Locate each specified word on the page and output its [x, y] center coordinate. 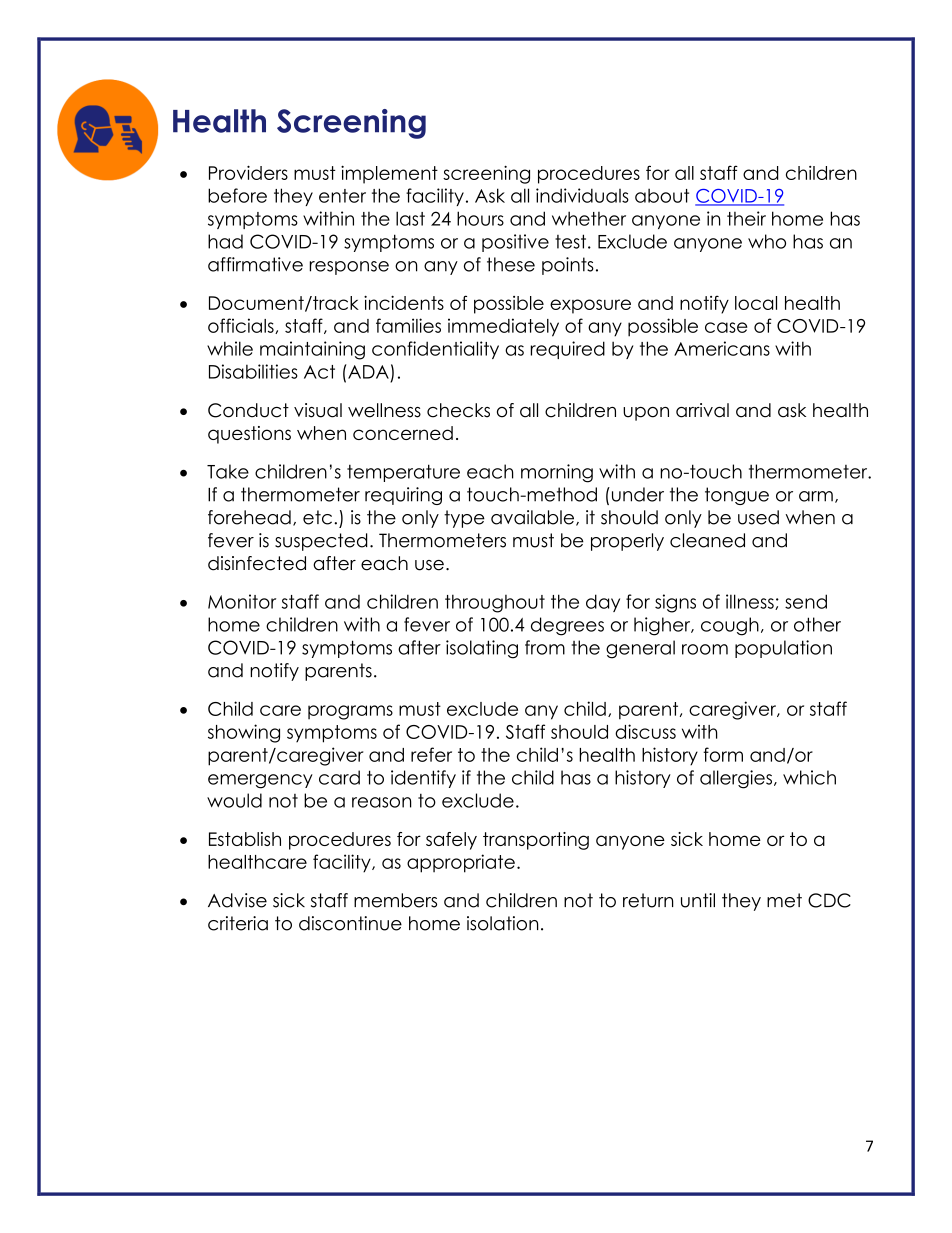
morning [557, 473]
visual [318, 410]
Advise [237, 900]
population [783, 649]
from [545, 647]
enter [342, 196]
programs [350, 712]
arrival [702, 410]
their [746, 218]
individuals [582, 195]
